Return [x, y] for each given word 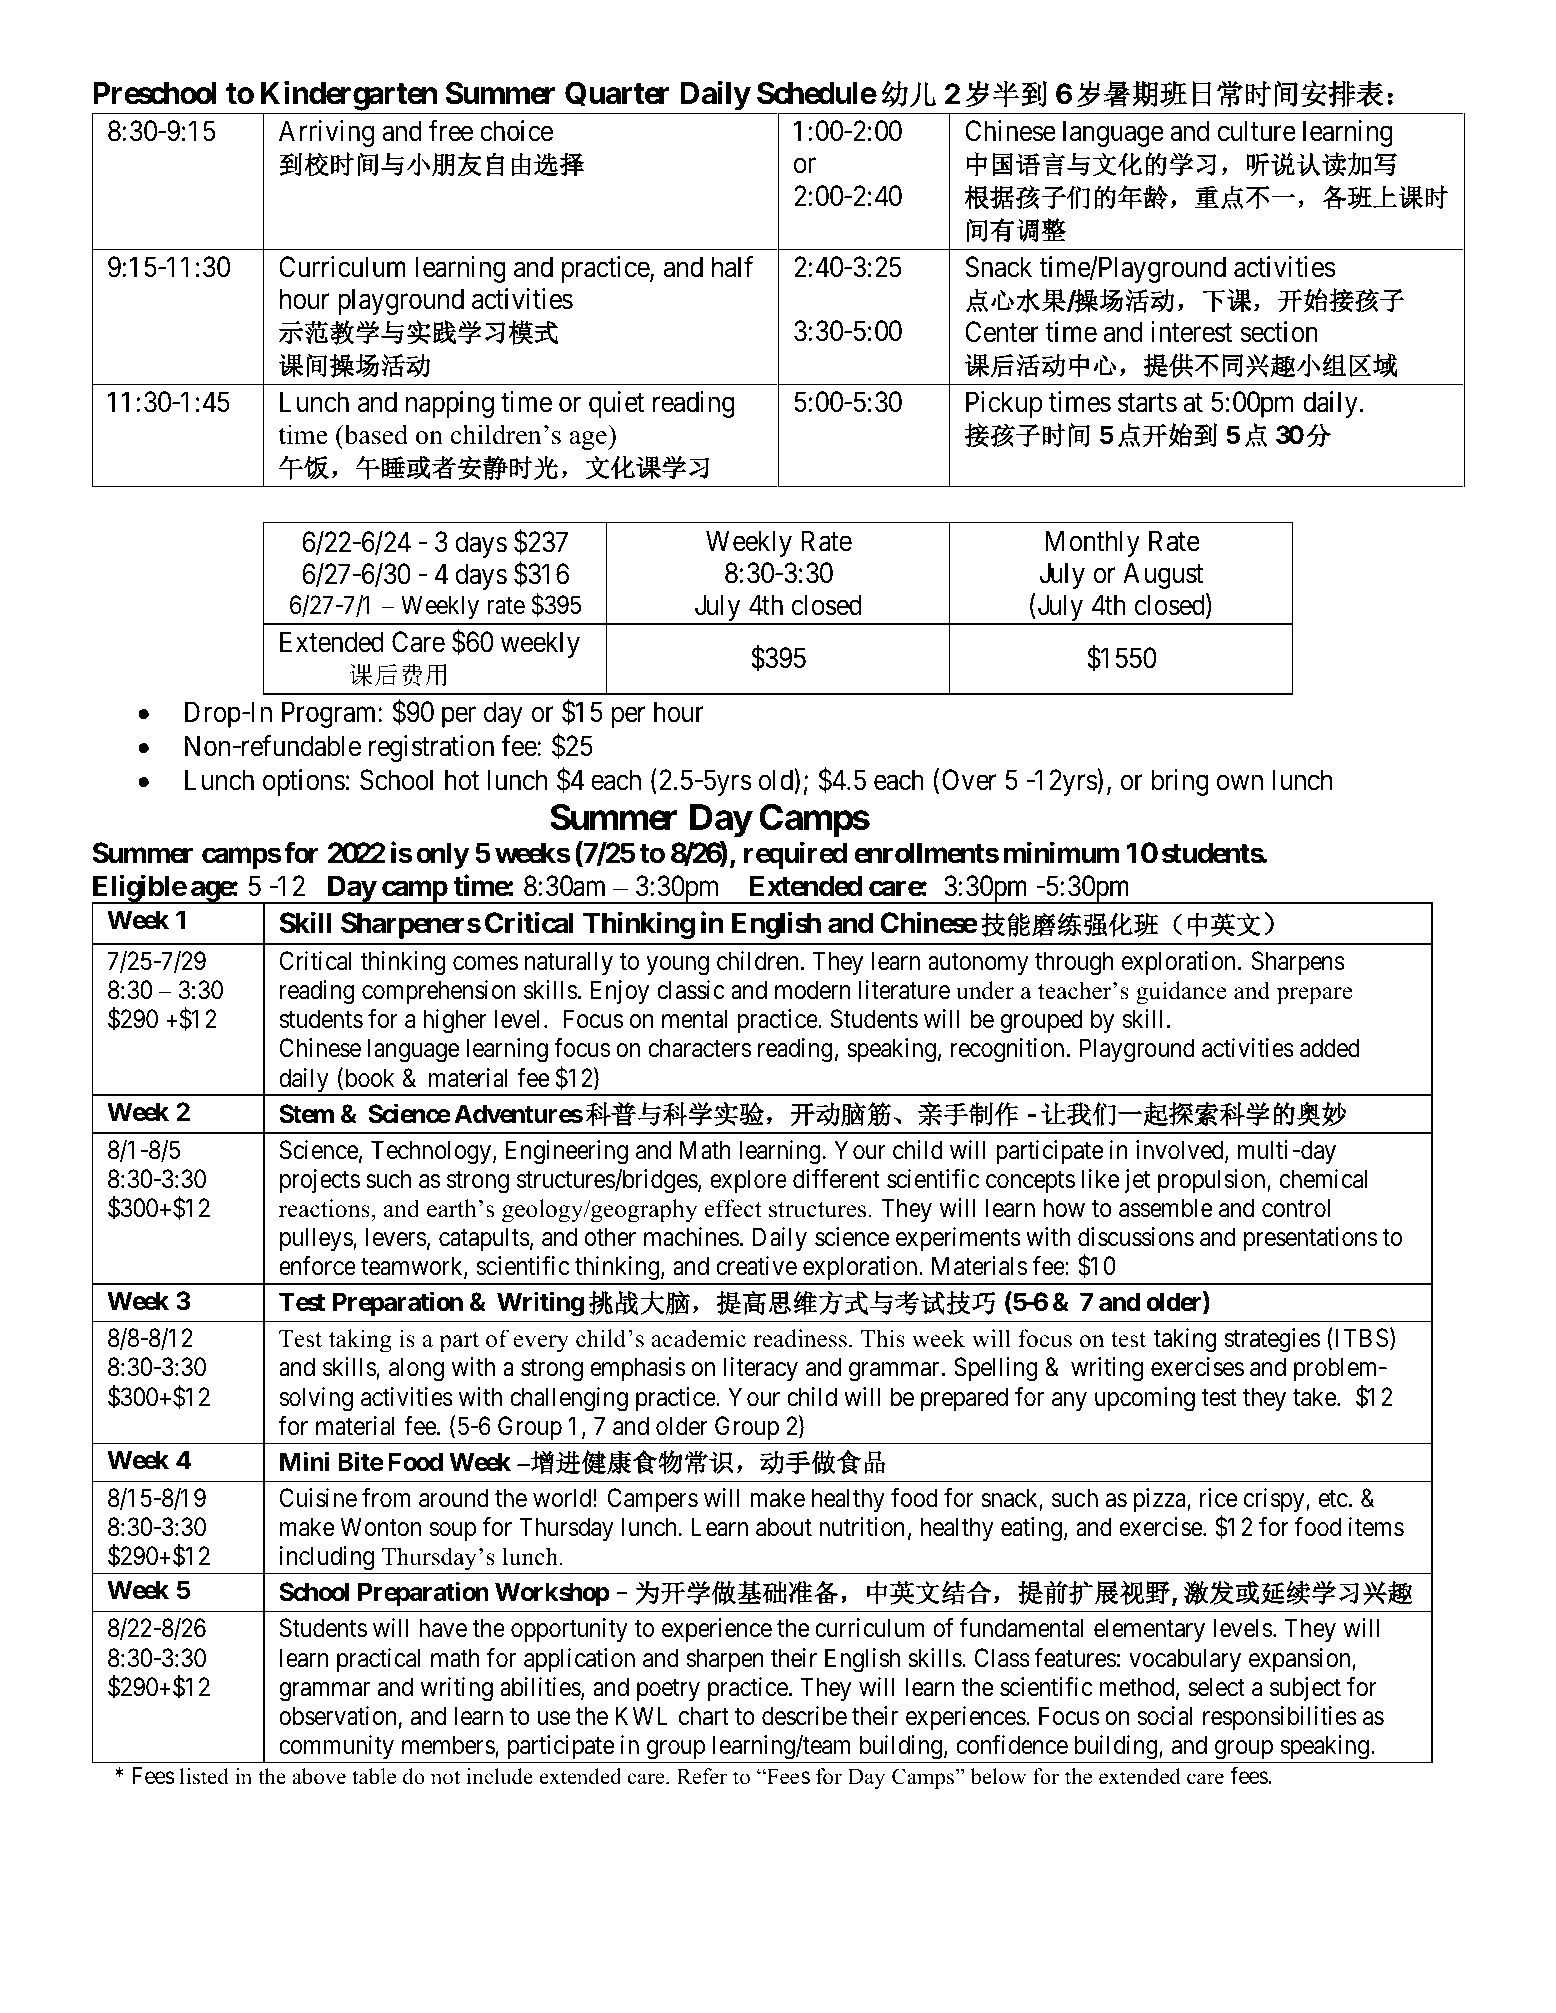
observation [337, 1716]
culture [1257, 131]
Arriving [326, 133]
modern [812, 990]
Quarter [617, 93]
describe [804, 1716]
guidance [1181, 993]
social [1165, 1716]
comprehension [439, 992]
